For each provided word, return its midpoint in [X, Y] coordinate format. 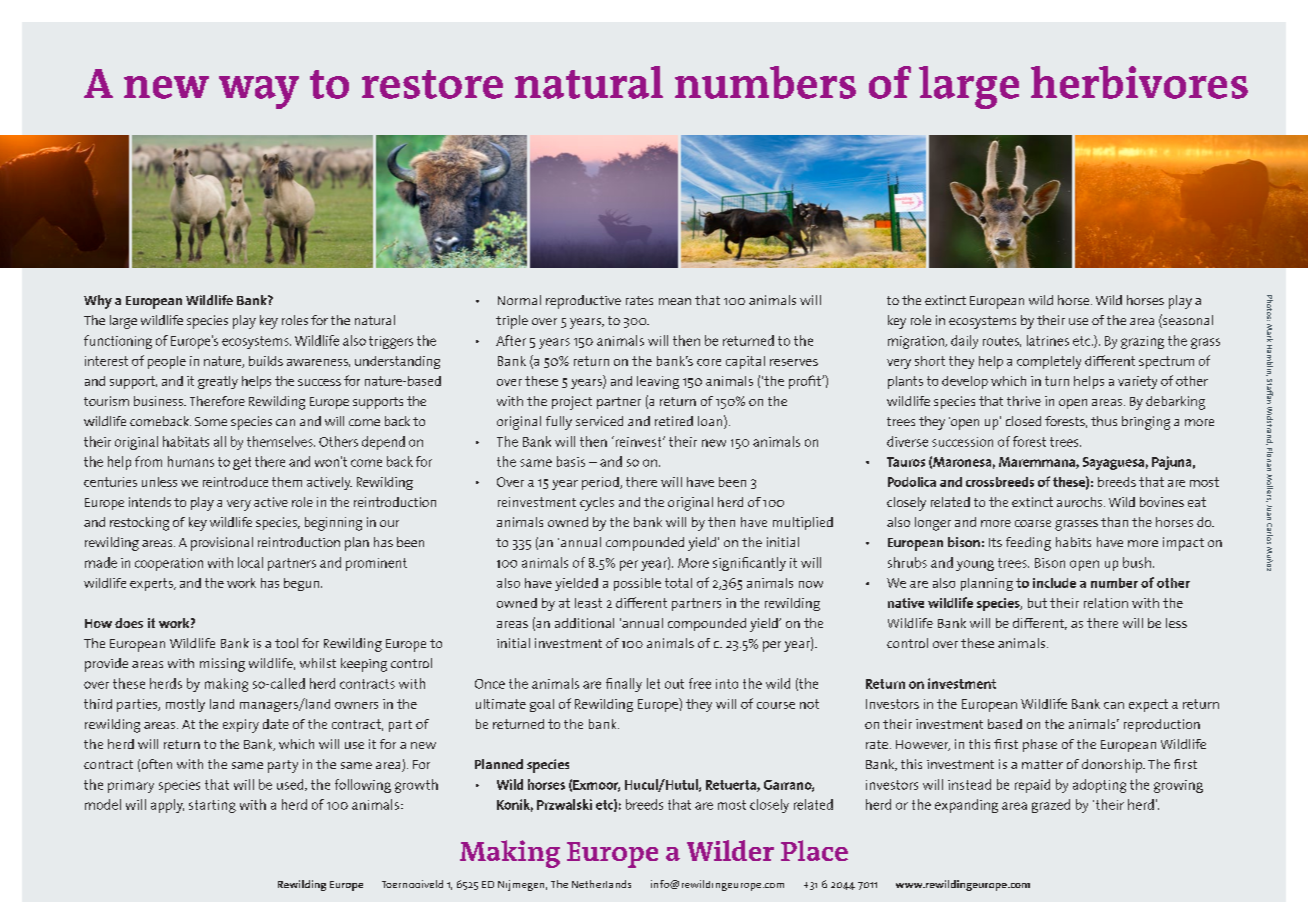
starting [212, 806]
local [250, 562]
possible [637, 584]
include [1054, 583]
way [259, 92]
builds [266, 361]
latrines [1048, 340]
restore [432, 84]
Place [814, 850]
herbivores [1139, 82]
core [709, 362]
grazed [1051, 806]
